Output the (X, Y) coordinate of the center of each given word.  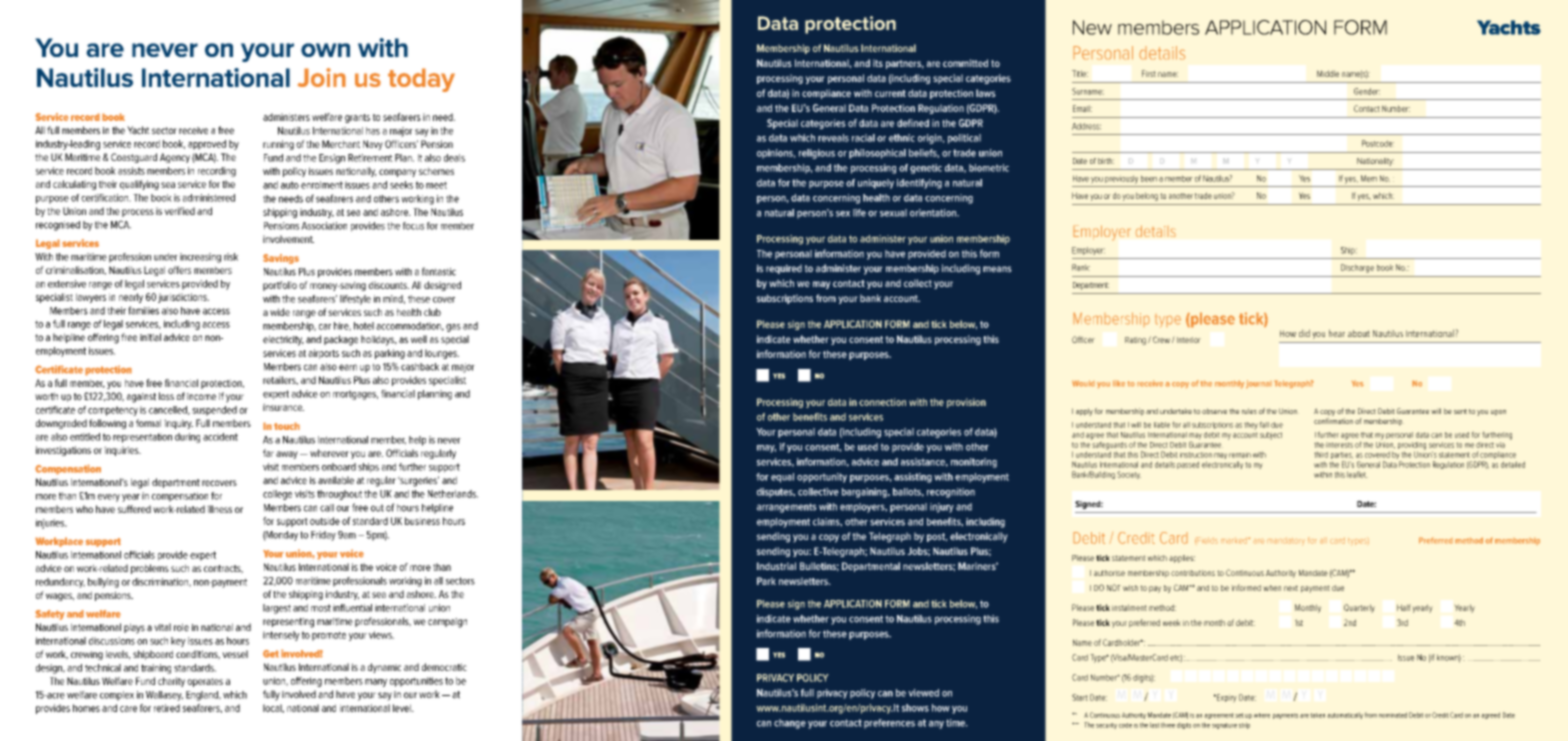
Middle (1328, 73)
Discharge (1357, 268)
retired (167, 708)
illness (219, 509)
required (784, 269)
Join (322, 77)
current (890, 93)
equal (782, 478)
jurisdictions (183, 298)
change (790, 724)
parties (1342, 457)
